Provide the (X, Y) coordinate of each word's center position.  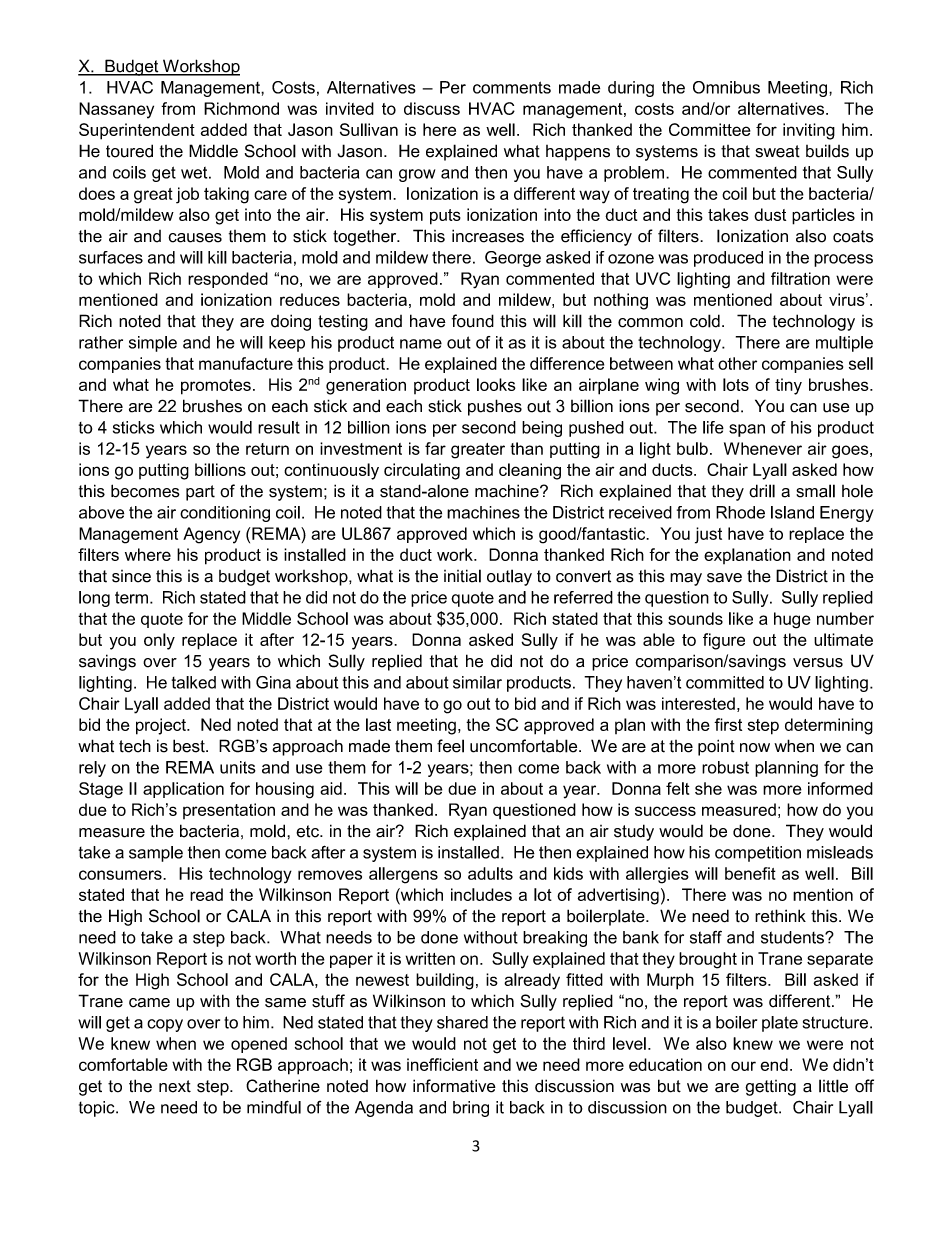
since (131, 576)
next (175, 1086)
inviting (809, 131)
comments (512, 87)
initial (462, 576)
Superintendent (137, 131)
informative (454, 1086)
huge (792, 620)
